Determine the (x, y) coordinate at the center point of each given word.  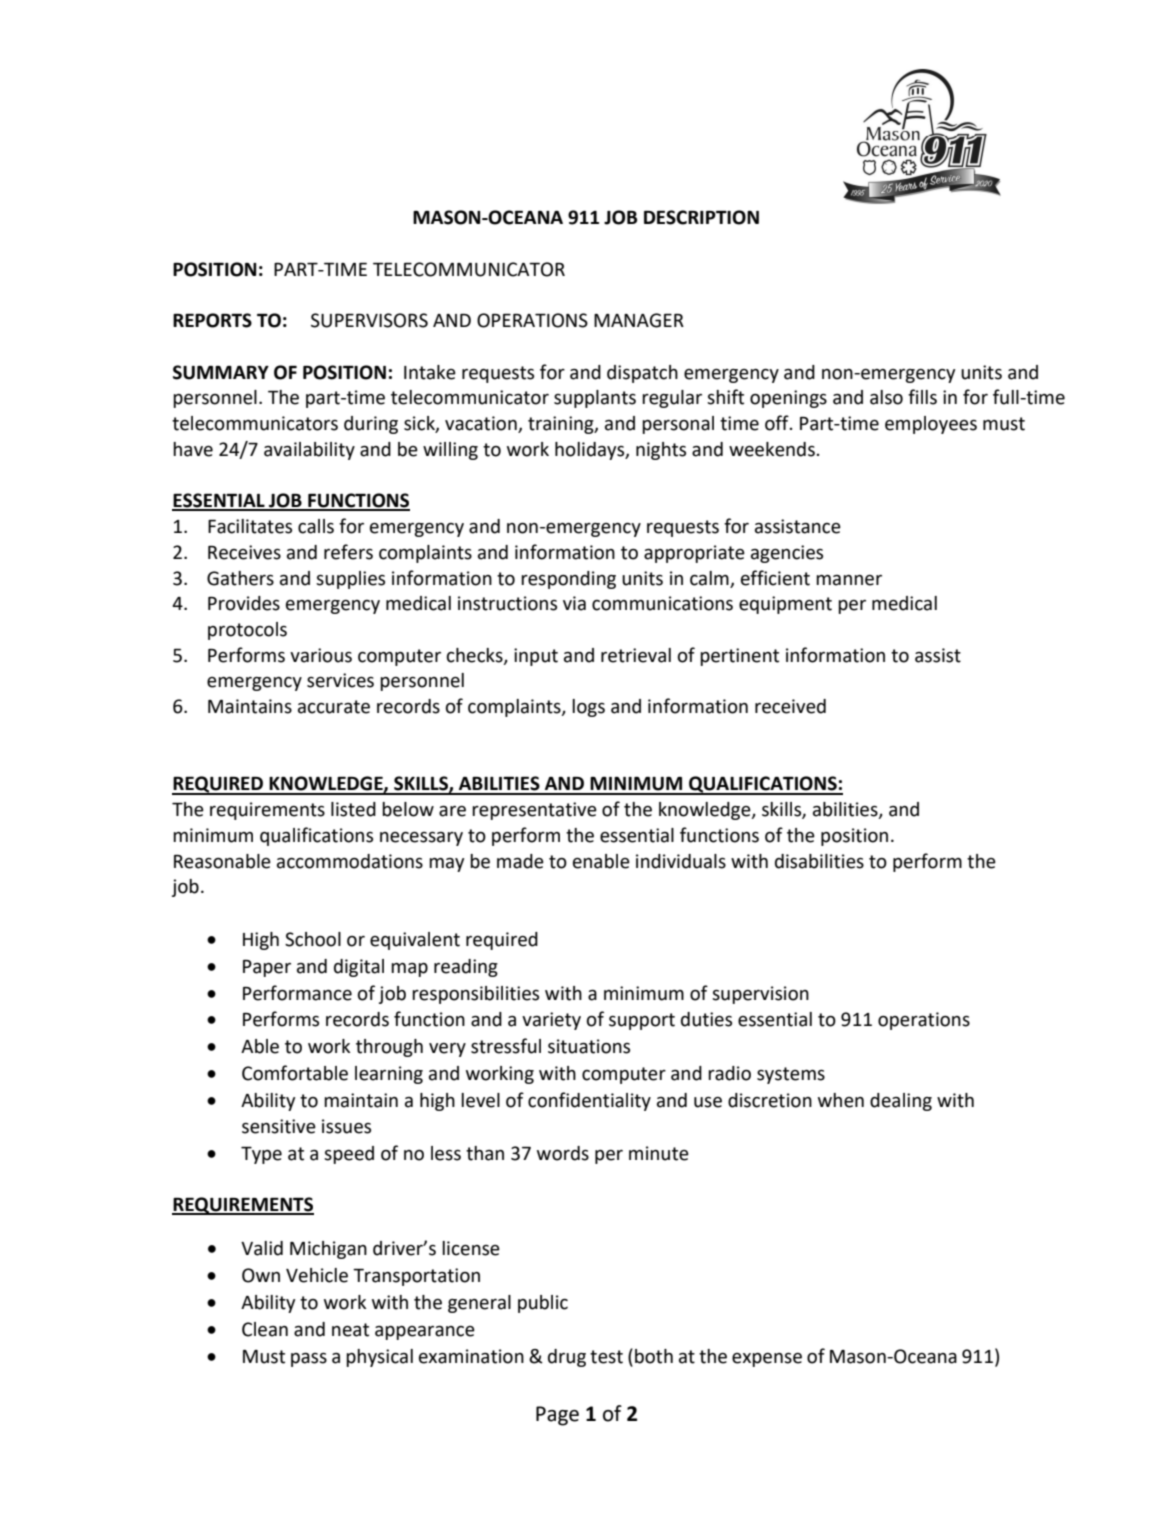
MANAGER (639, 320)
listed (353, 809)
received (790, 706)
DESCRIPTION (701, 217)
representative (534, 811)
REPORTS (212, 320)
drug (567, 1358)
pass (309, 1360)
